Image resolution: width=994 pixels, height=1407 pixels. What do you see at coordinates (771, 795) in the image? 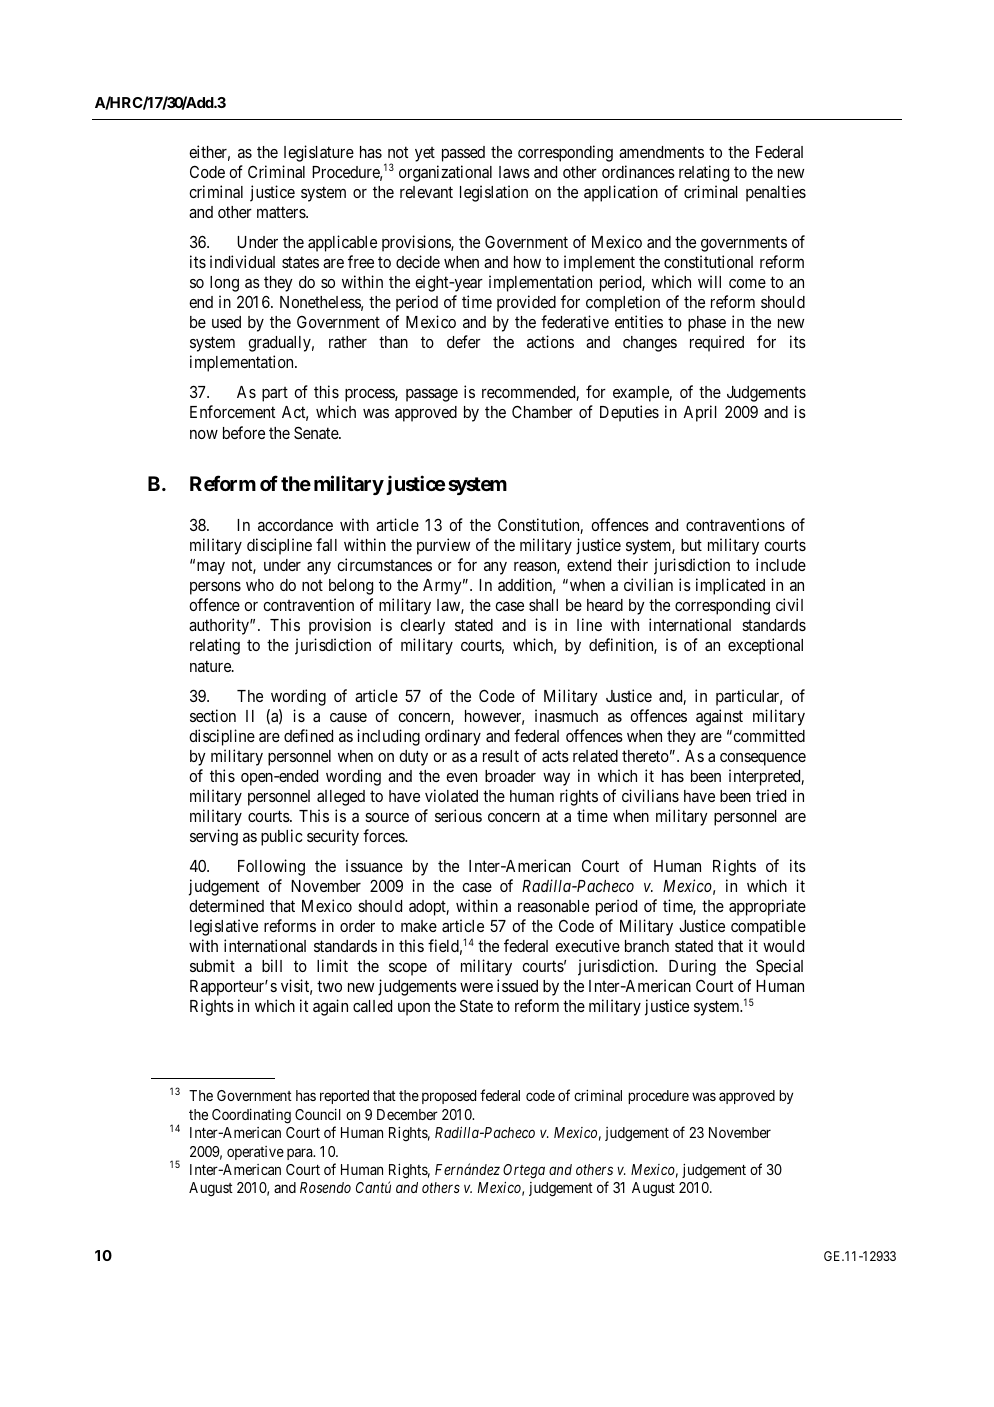
I see `tried` at bounding box center [771, 795].
